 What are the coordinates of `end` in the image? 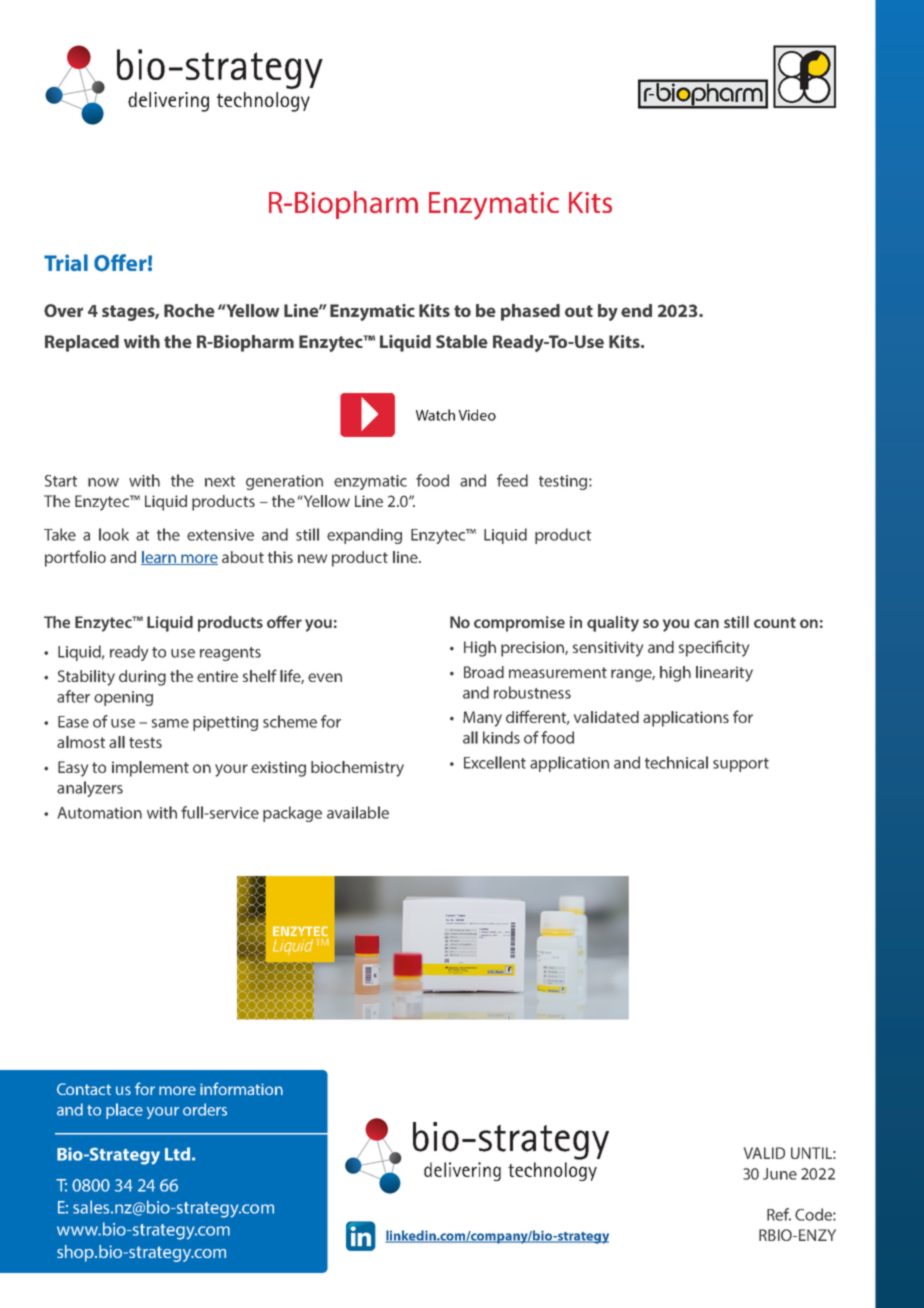 It's located at (636, 310).
